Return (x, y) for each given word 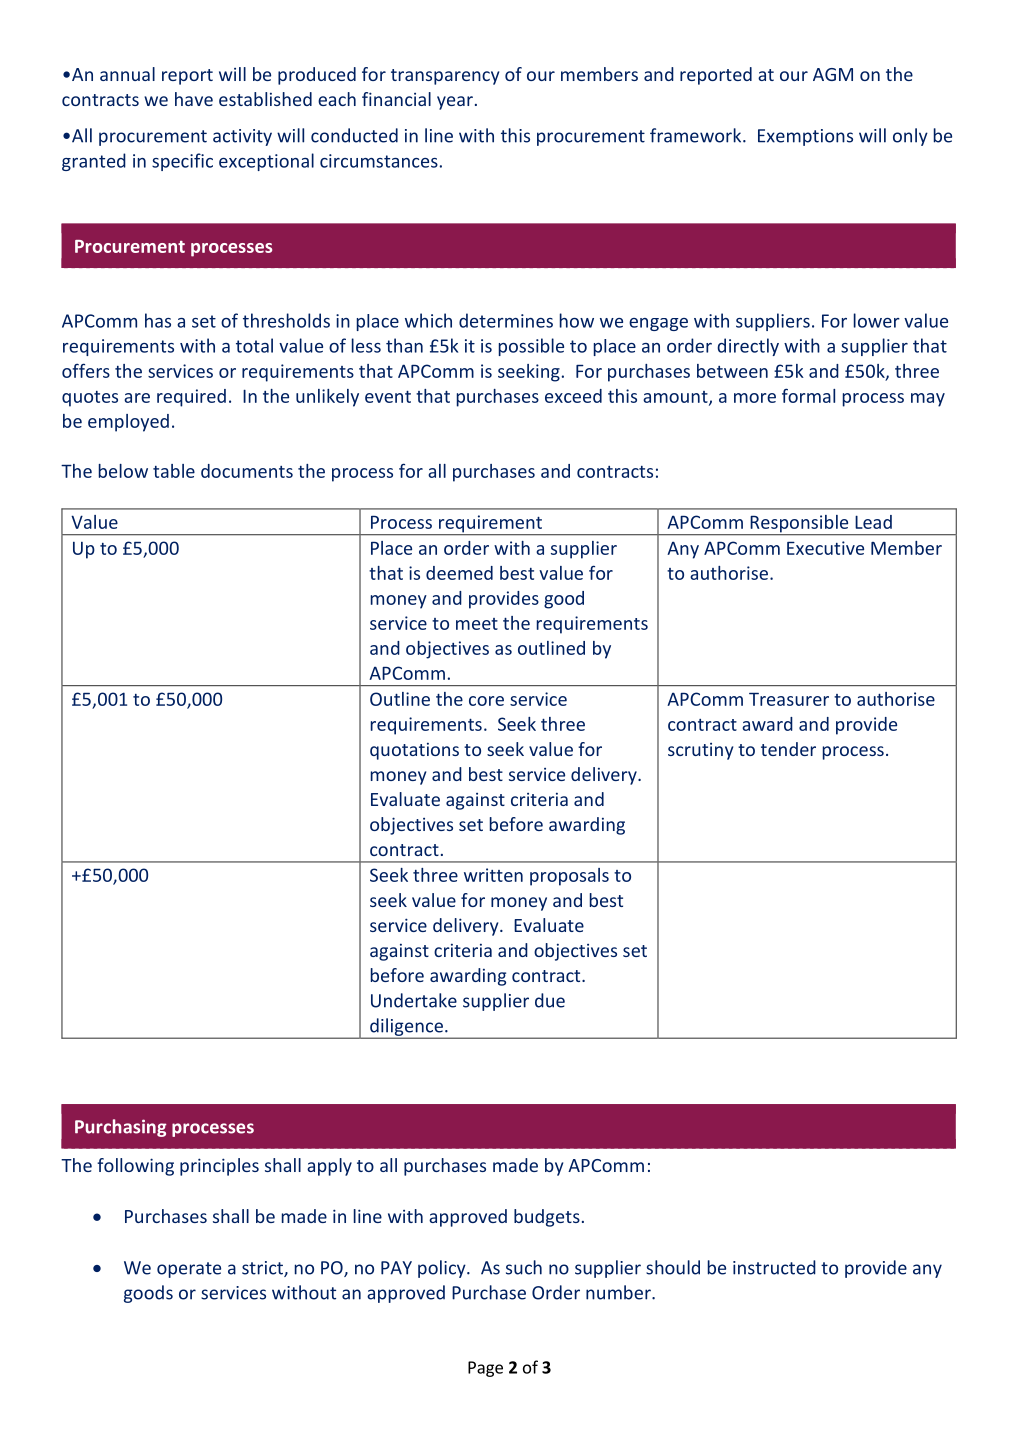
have (194, 99)
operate (189, 1270)
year (455, 103)
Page (485, 1369)
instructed (774, 1267)
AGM (833, 74)
